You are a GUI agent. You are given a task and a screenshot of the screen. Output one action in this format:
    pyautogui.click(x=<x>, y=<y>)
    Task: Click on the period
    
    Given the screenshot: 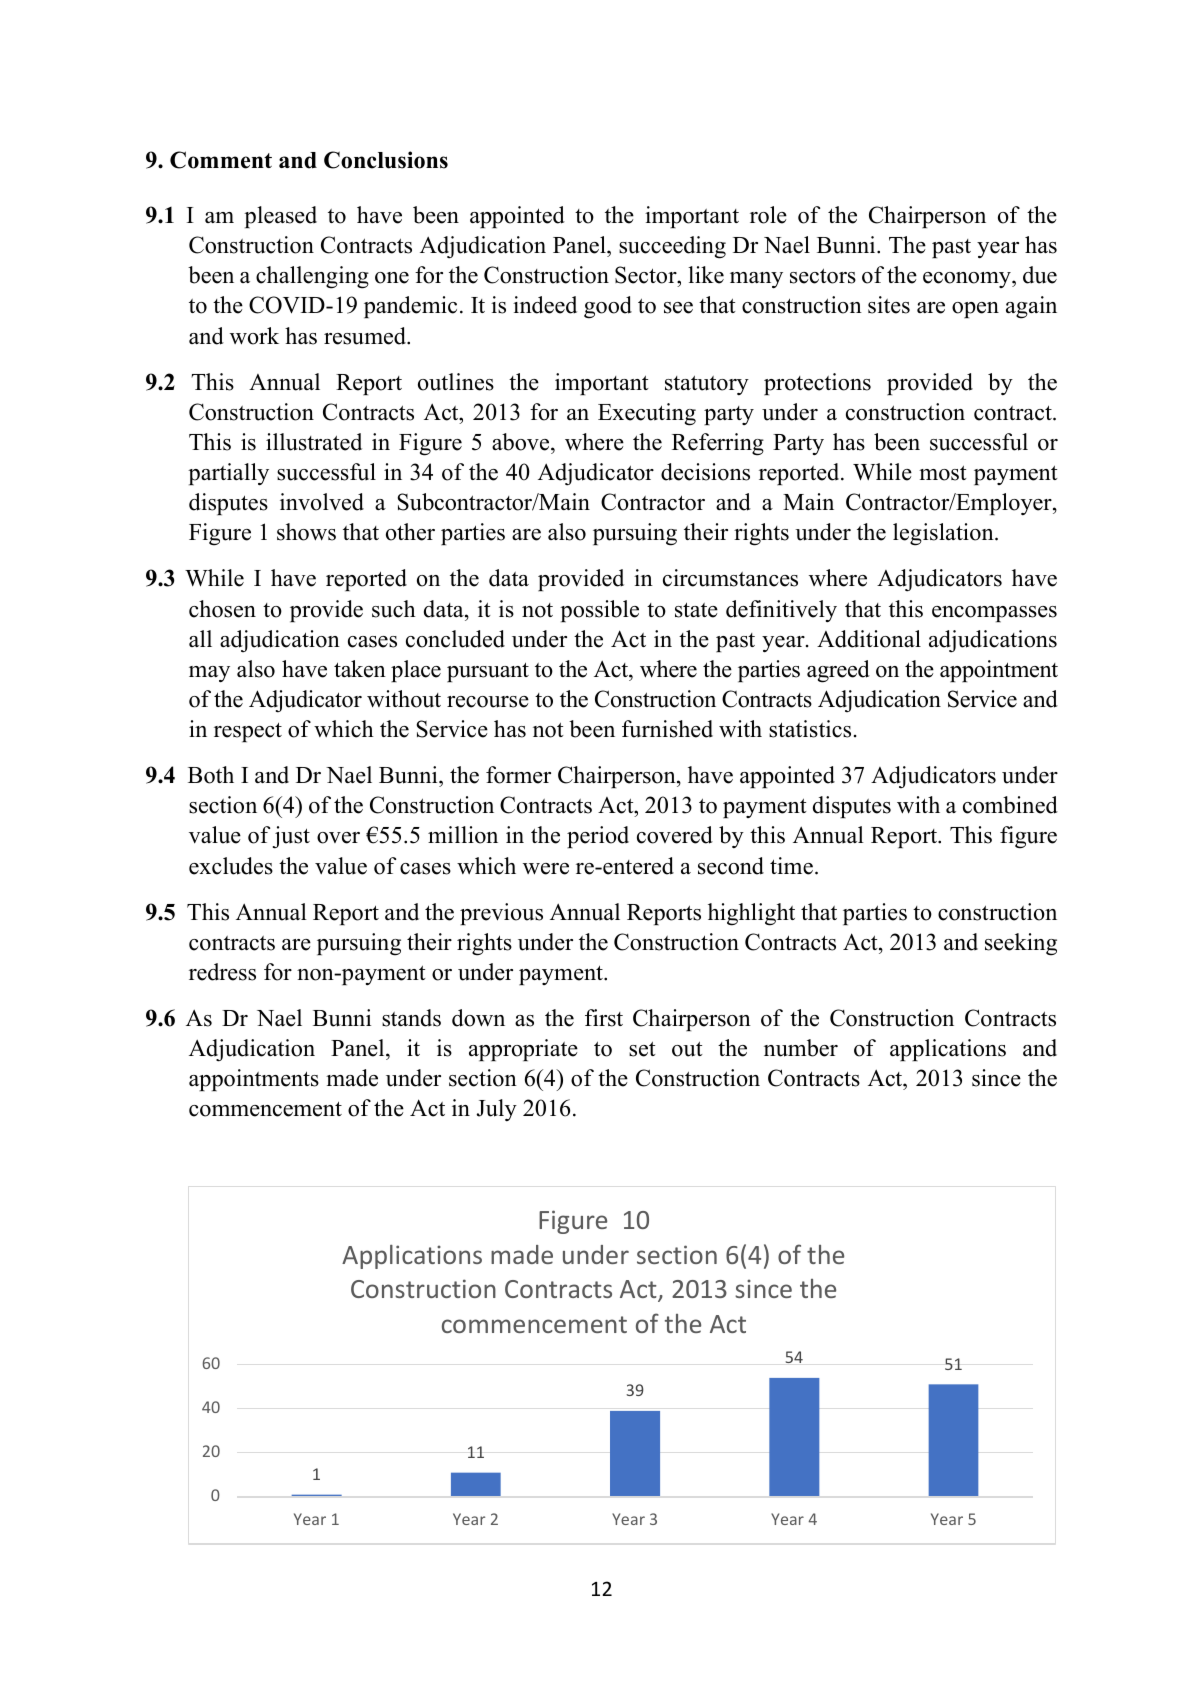 What is the action you would take?
    pyautogui.click(x=598, y=837)
